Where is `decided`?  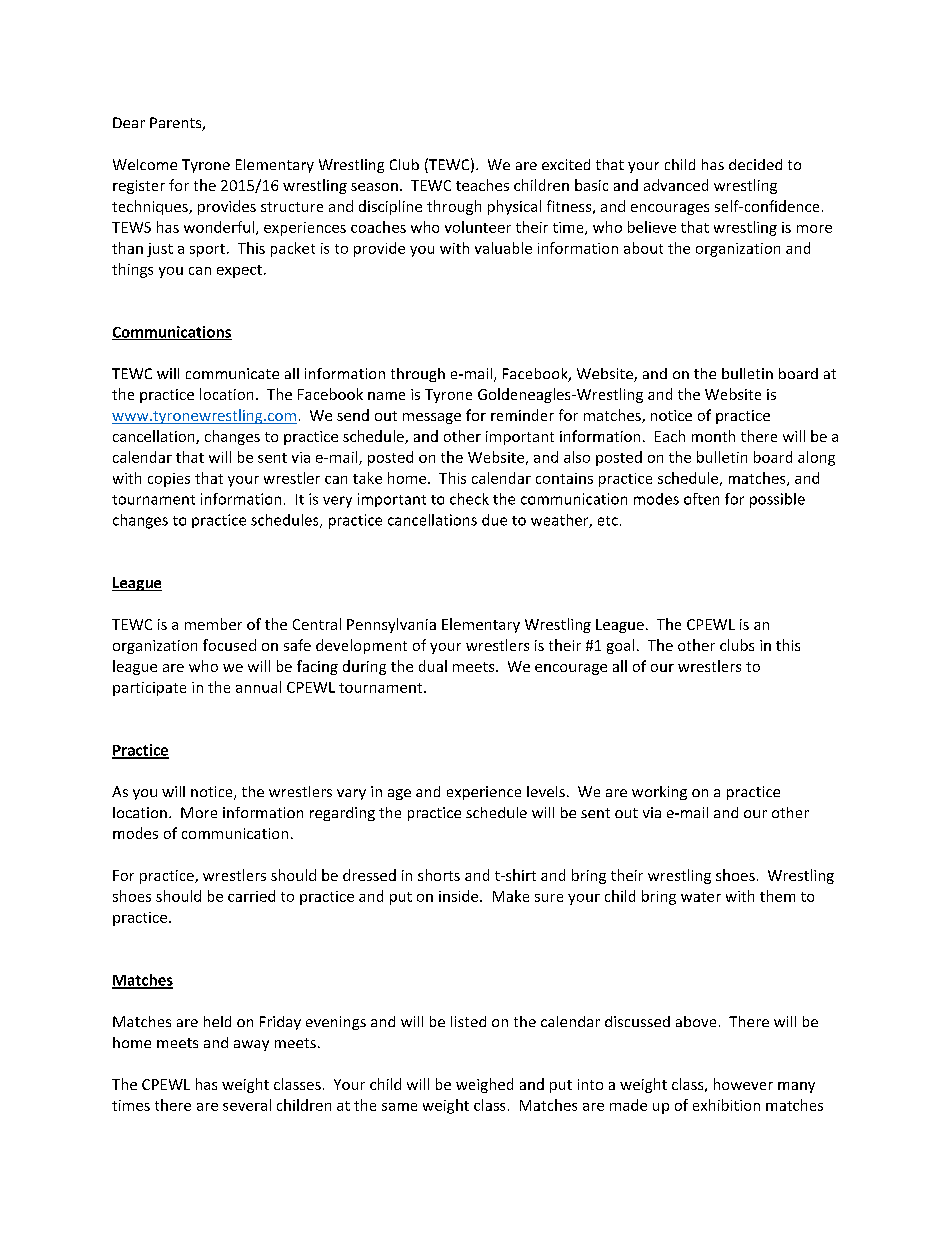
decided is located at coordinates (755, 164).
